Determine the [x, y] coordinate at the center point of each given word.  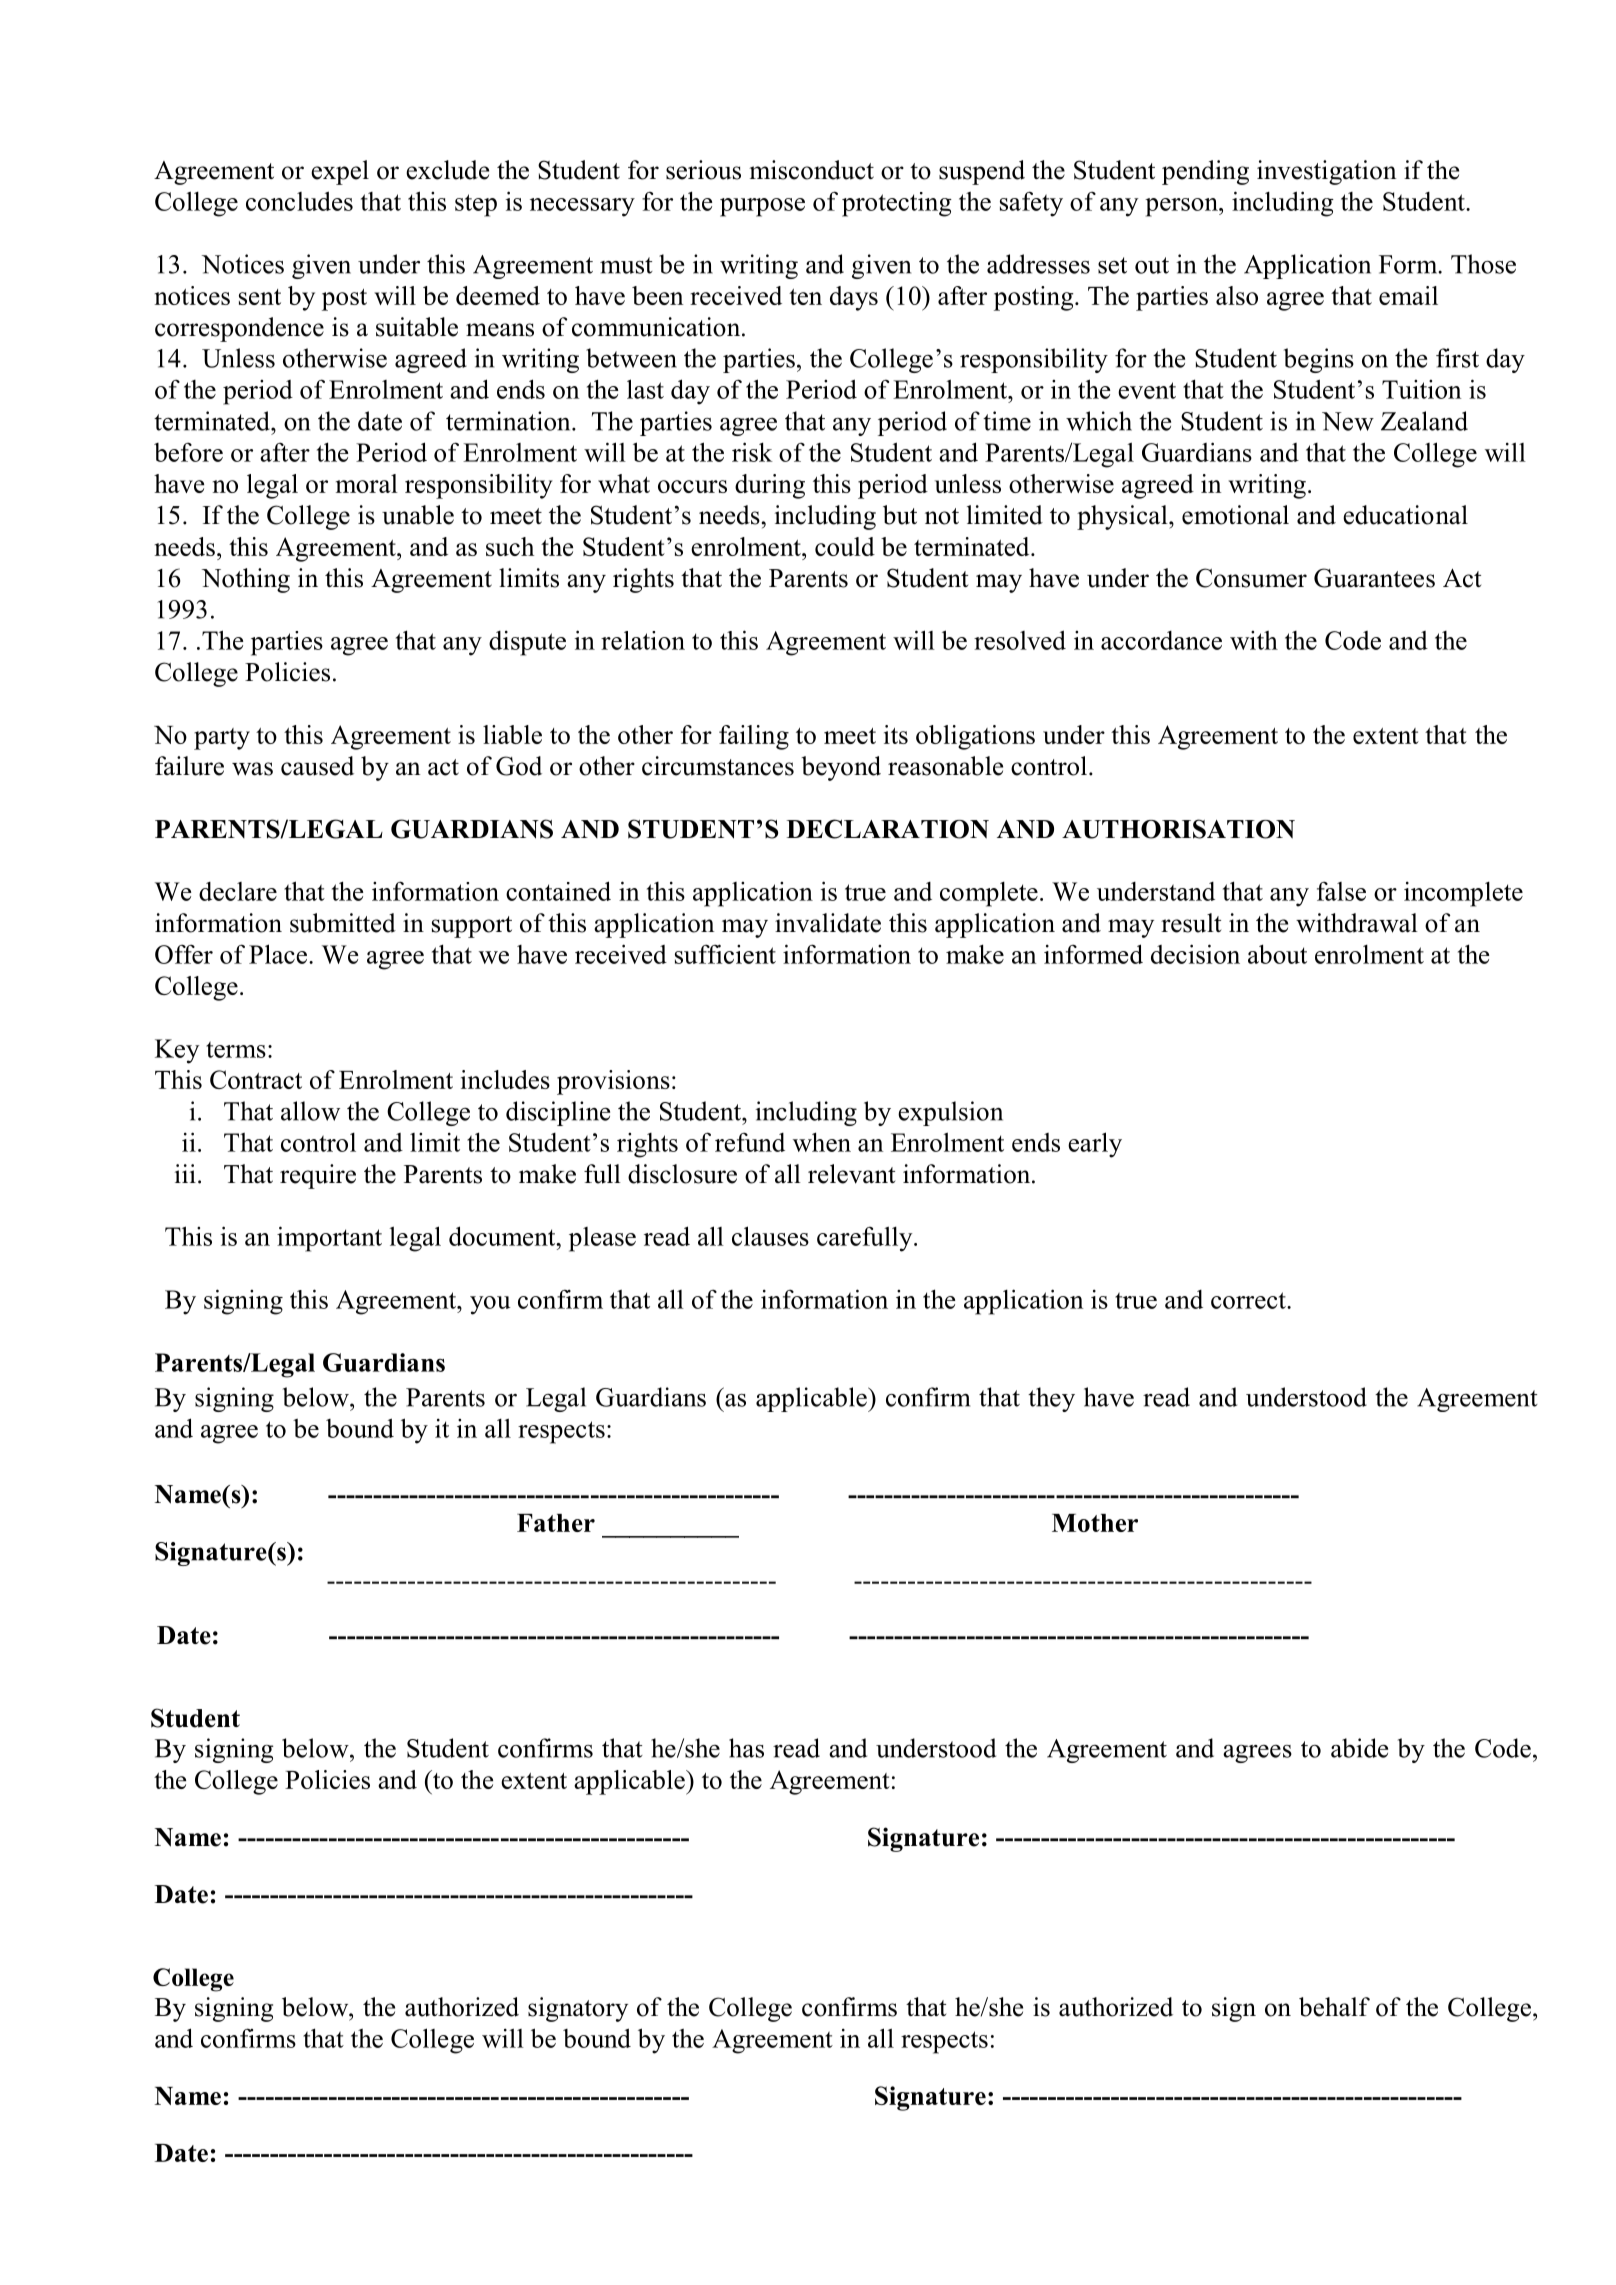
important [329, 1239]
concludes [299, 201]
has [746, 1748]
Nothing [246, 580]
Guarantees [1374, 578]
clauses [770, 1236]
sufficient [725, 954]
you [490, 1305]
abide [1359, 1748]
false [1341, 891]
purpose [762, 207]
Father [556, 1523]
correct [1249, 1300]
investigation [1327, 172]
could [845, 546]
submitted [343, 923]
